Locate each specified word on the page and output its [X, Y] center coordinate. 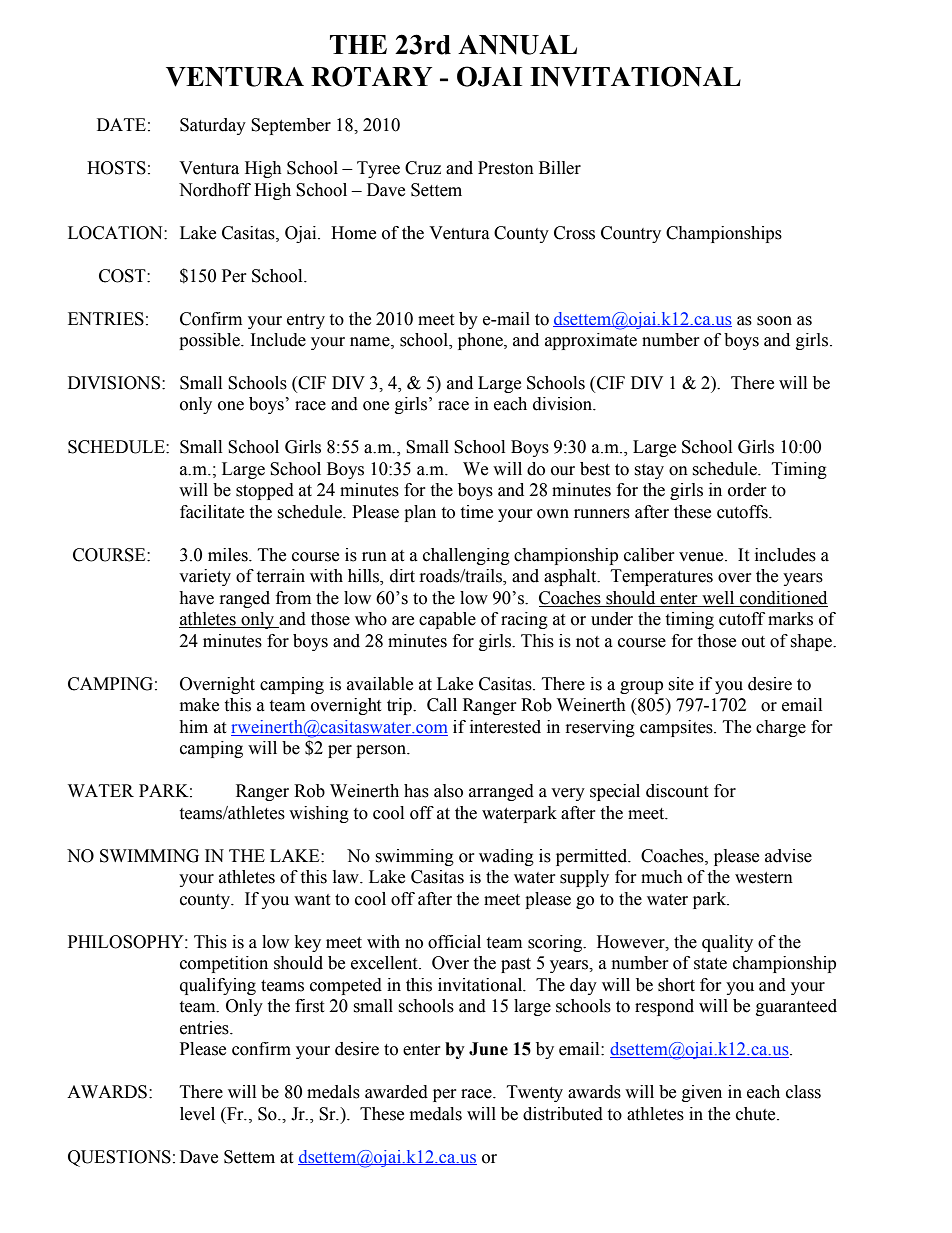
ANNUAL [517, 45]
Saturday [213, 126]
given [702, 1093]
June [488, 1049]
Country [631, 234]
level [197, 1114]
